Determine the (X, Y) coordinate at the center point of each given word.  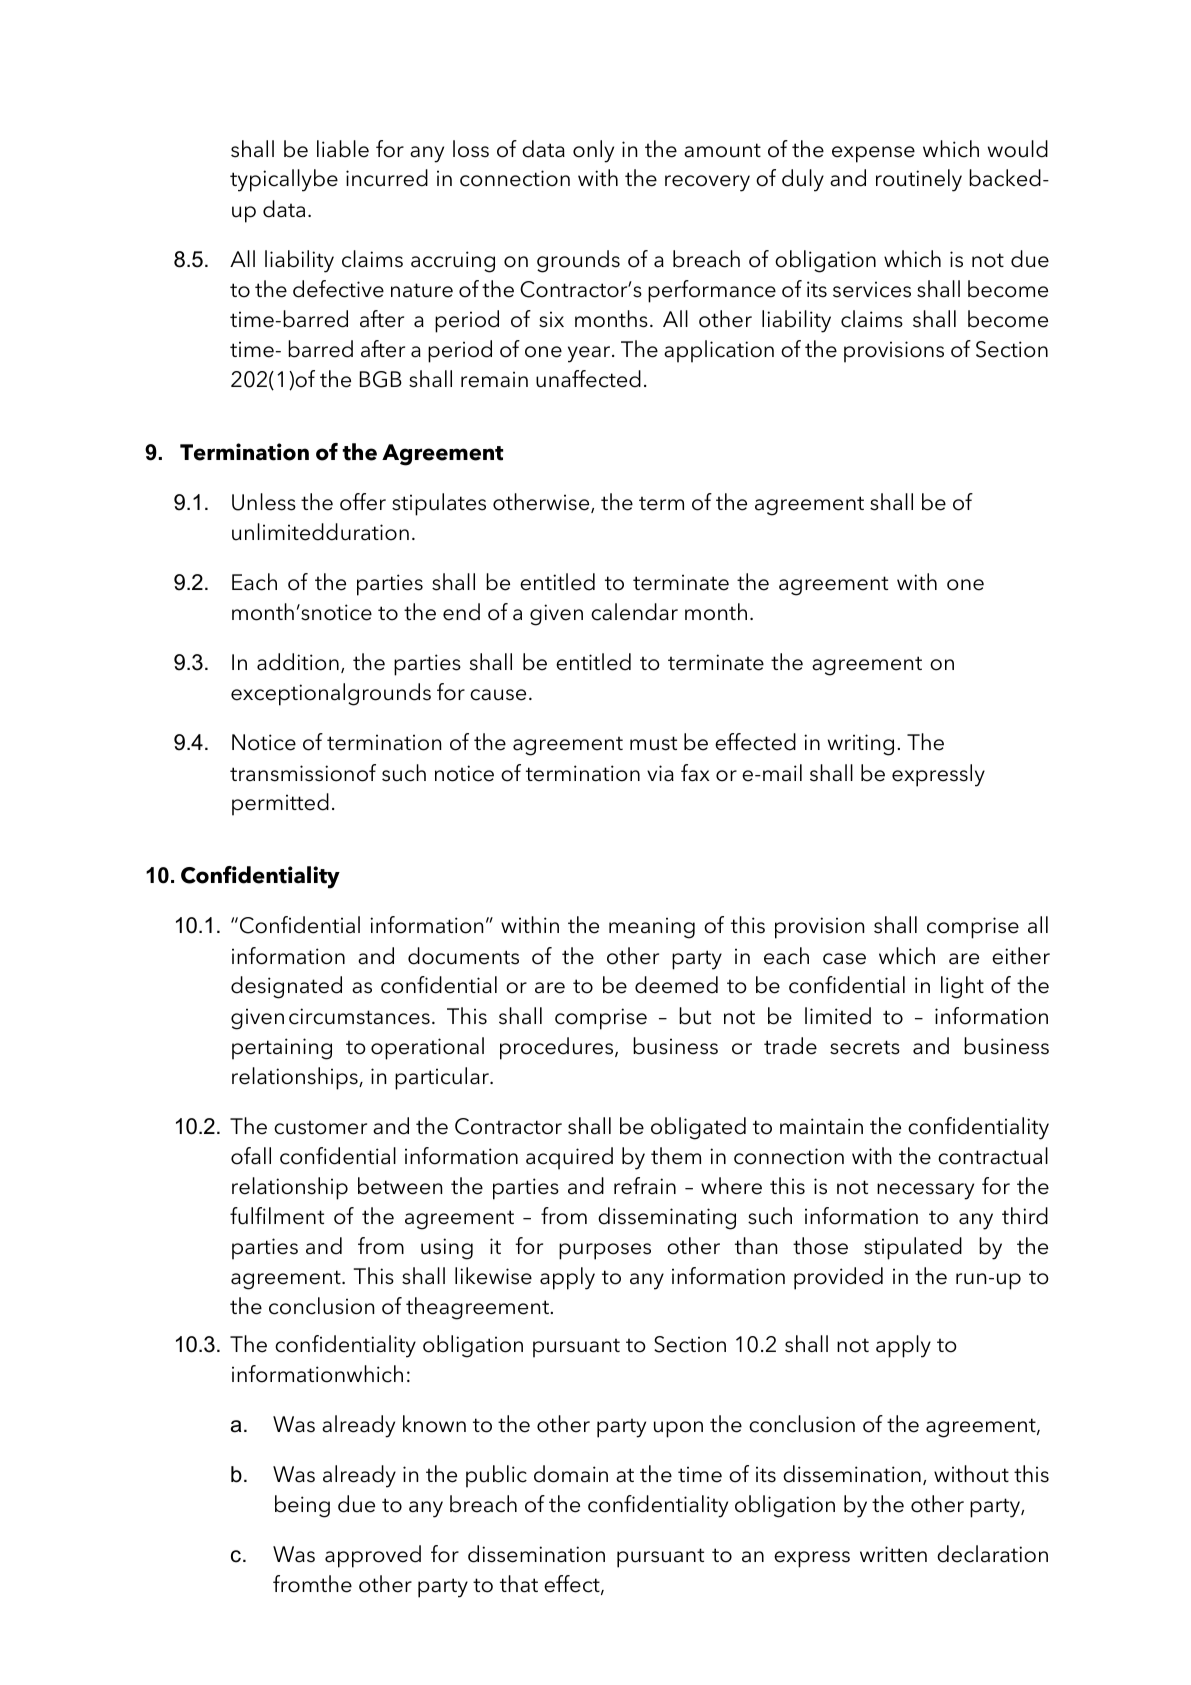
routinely (919, 180)
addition (298, 662)
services (872, 289)
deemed (676, 985)
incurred (387, 178)
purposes (605, 1251)
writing (861, 745)
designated (286, 987)
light (962, 987)
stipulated (913, 1248)
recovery (707, 183)
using (447, 1249)
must (653, 743)
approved (373, 1556)
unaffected (588, 379)
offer (363, 502)
